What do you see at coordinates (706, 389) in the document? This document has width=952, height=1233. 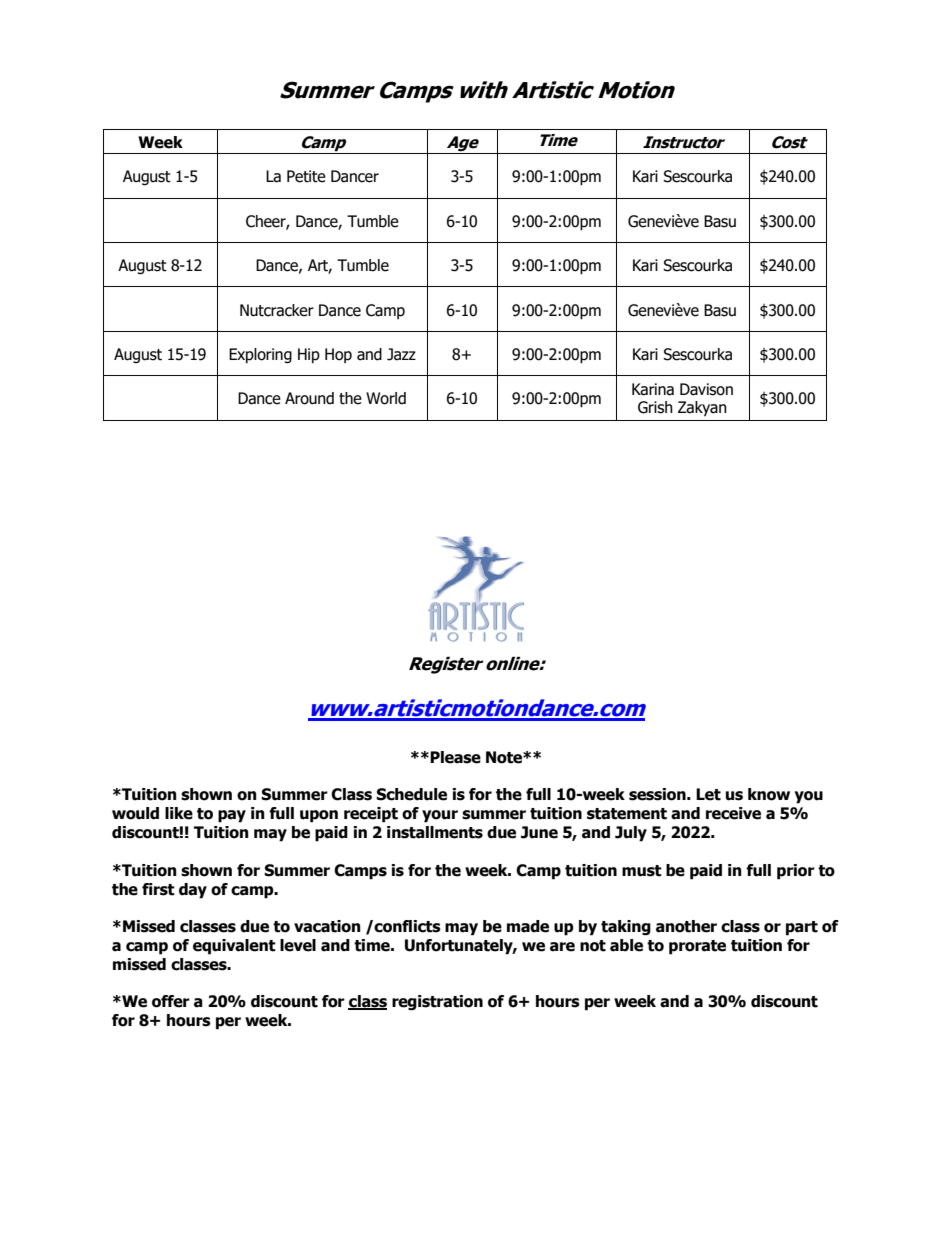 I see `Davison` at bounding box center [706, 389].
